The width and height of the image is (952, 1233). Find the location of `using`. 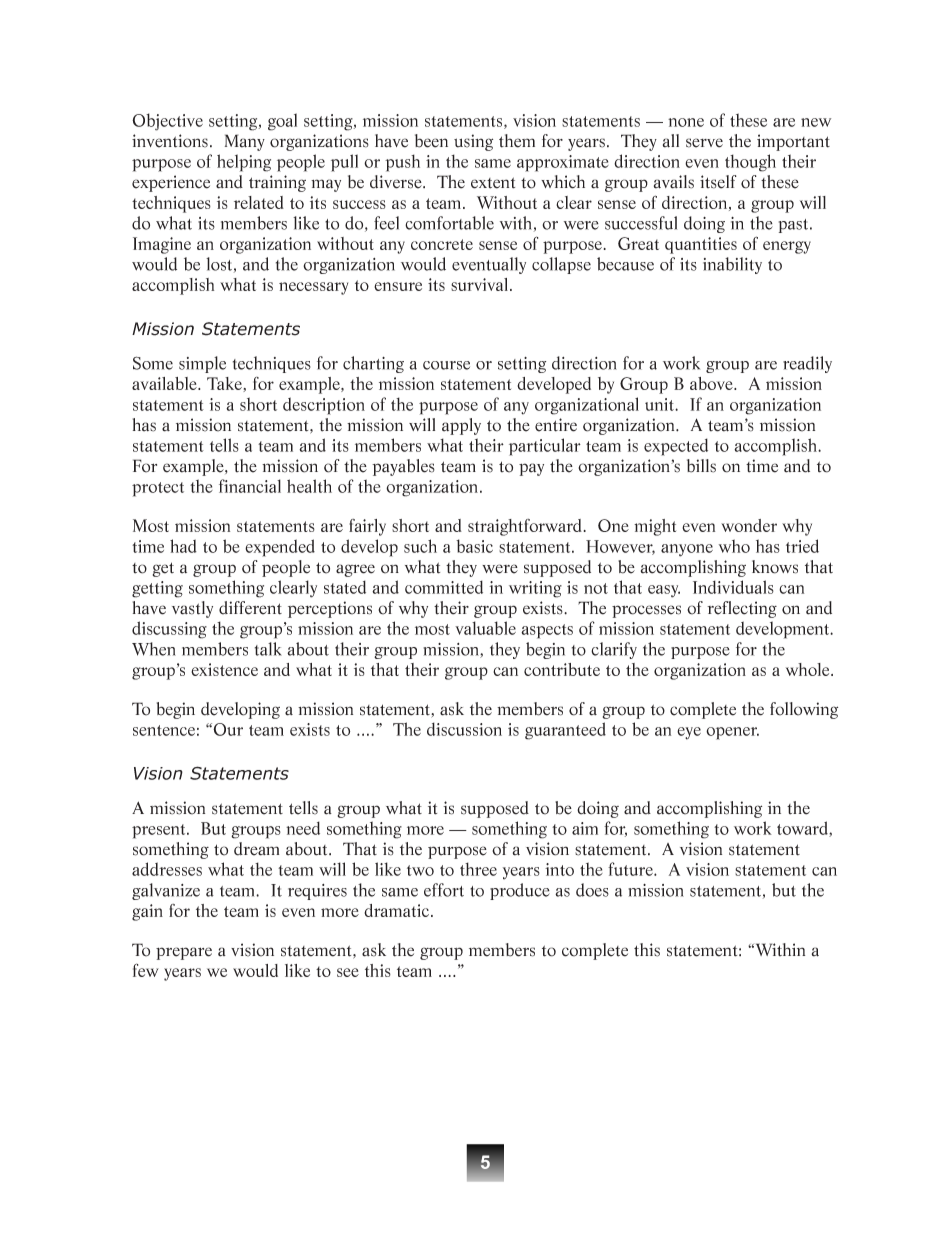

using is located at coordinates (473, 142).
